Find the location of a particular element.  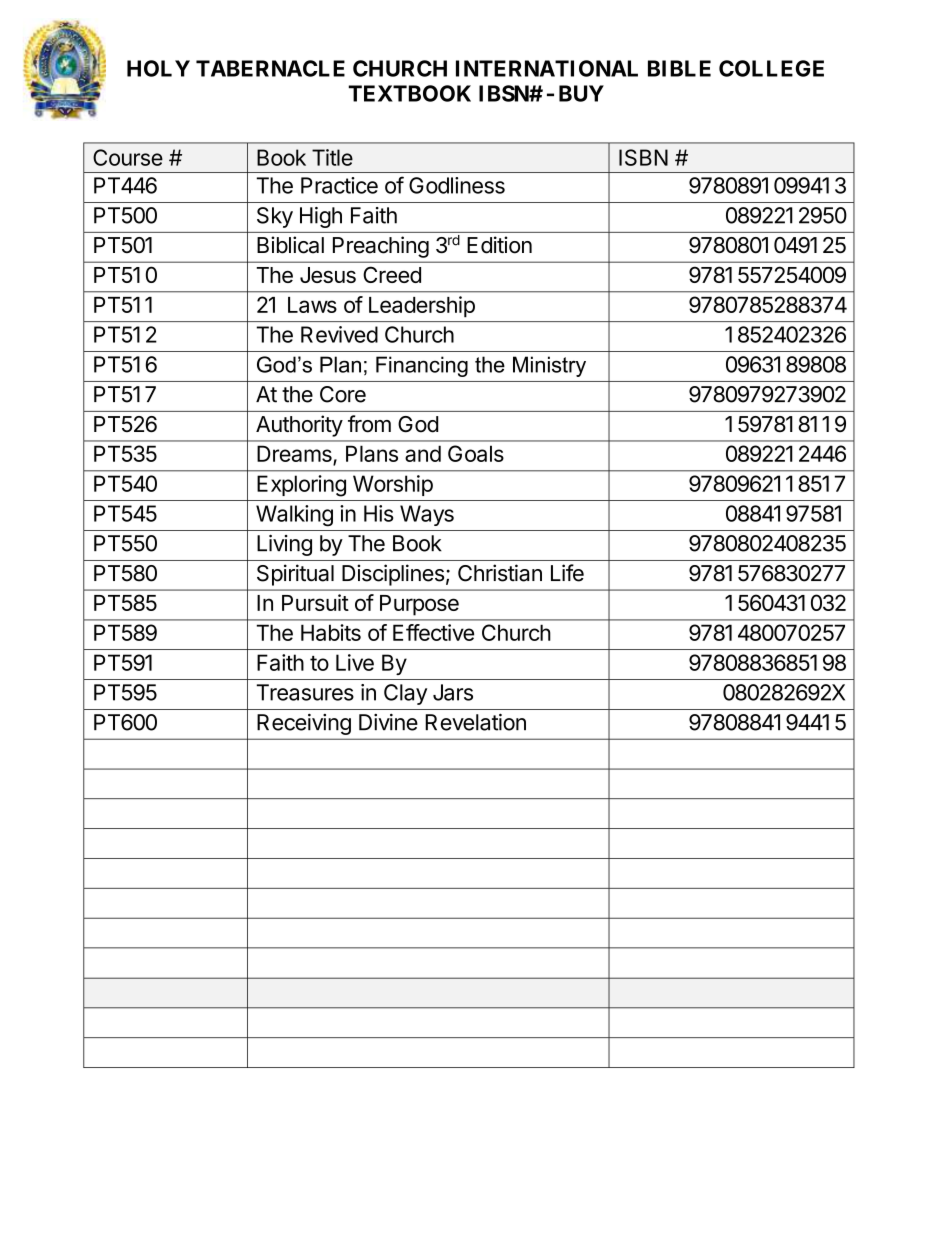

Walking is located at coordinates (294, 516).
